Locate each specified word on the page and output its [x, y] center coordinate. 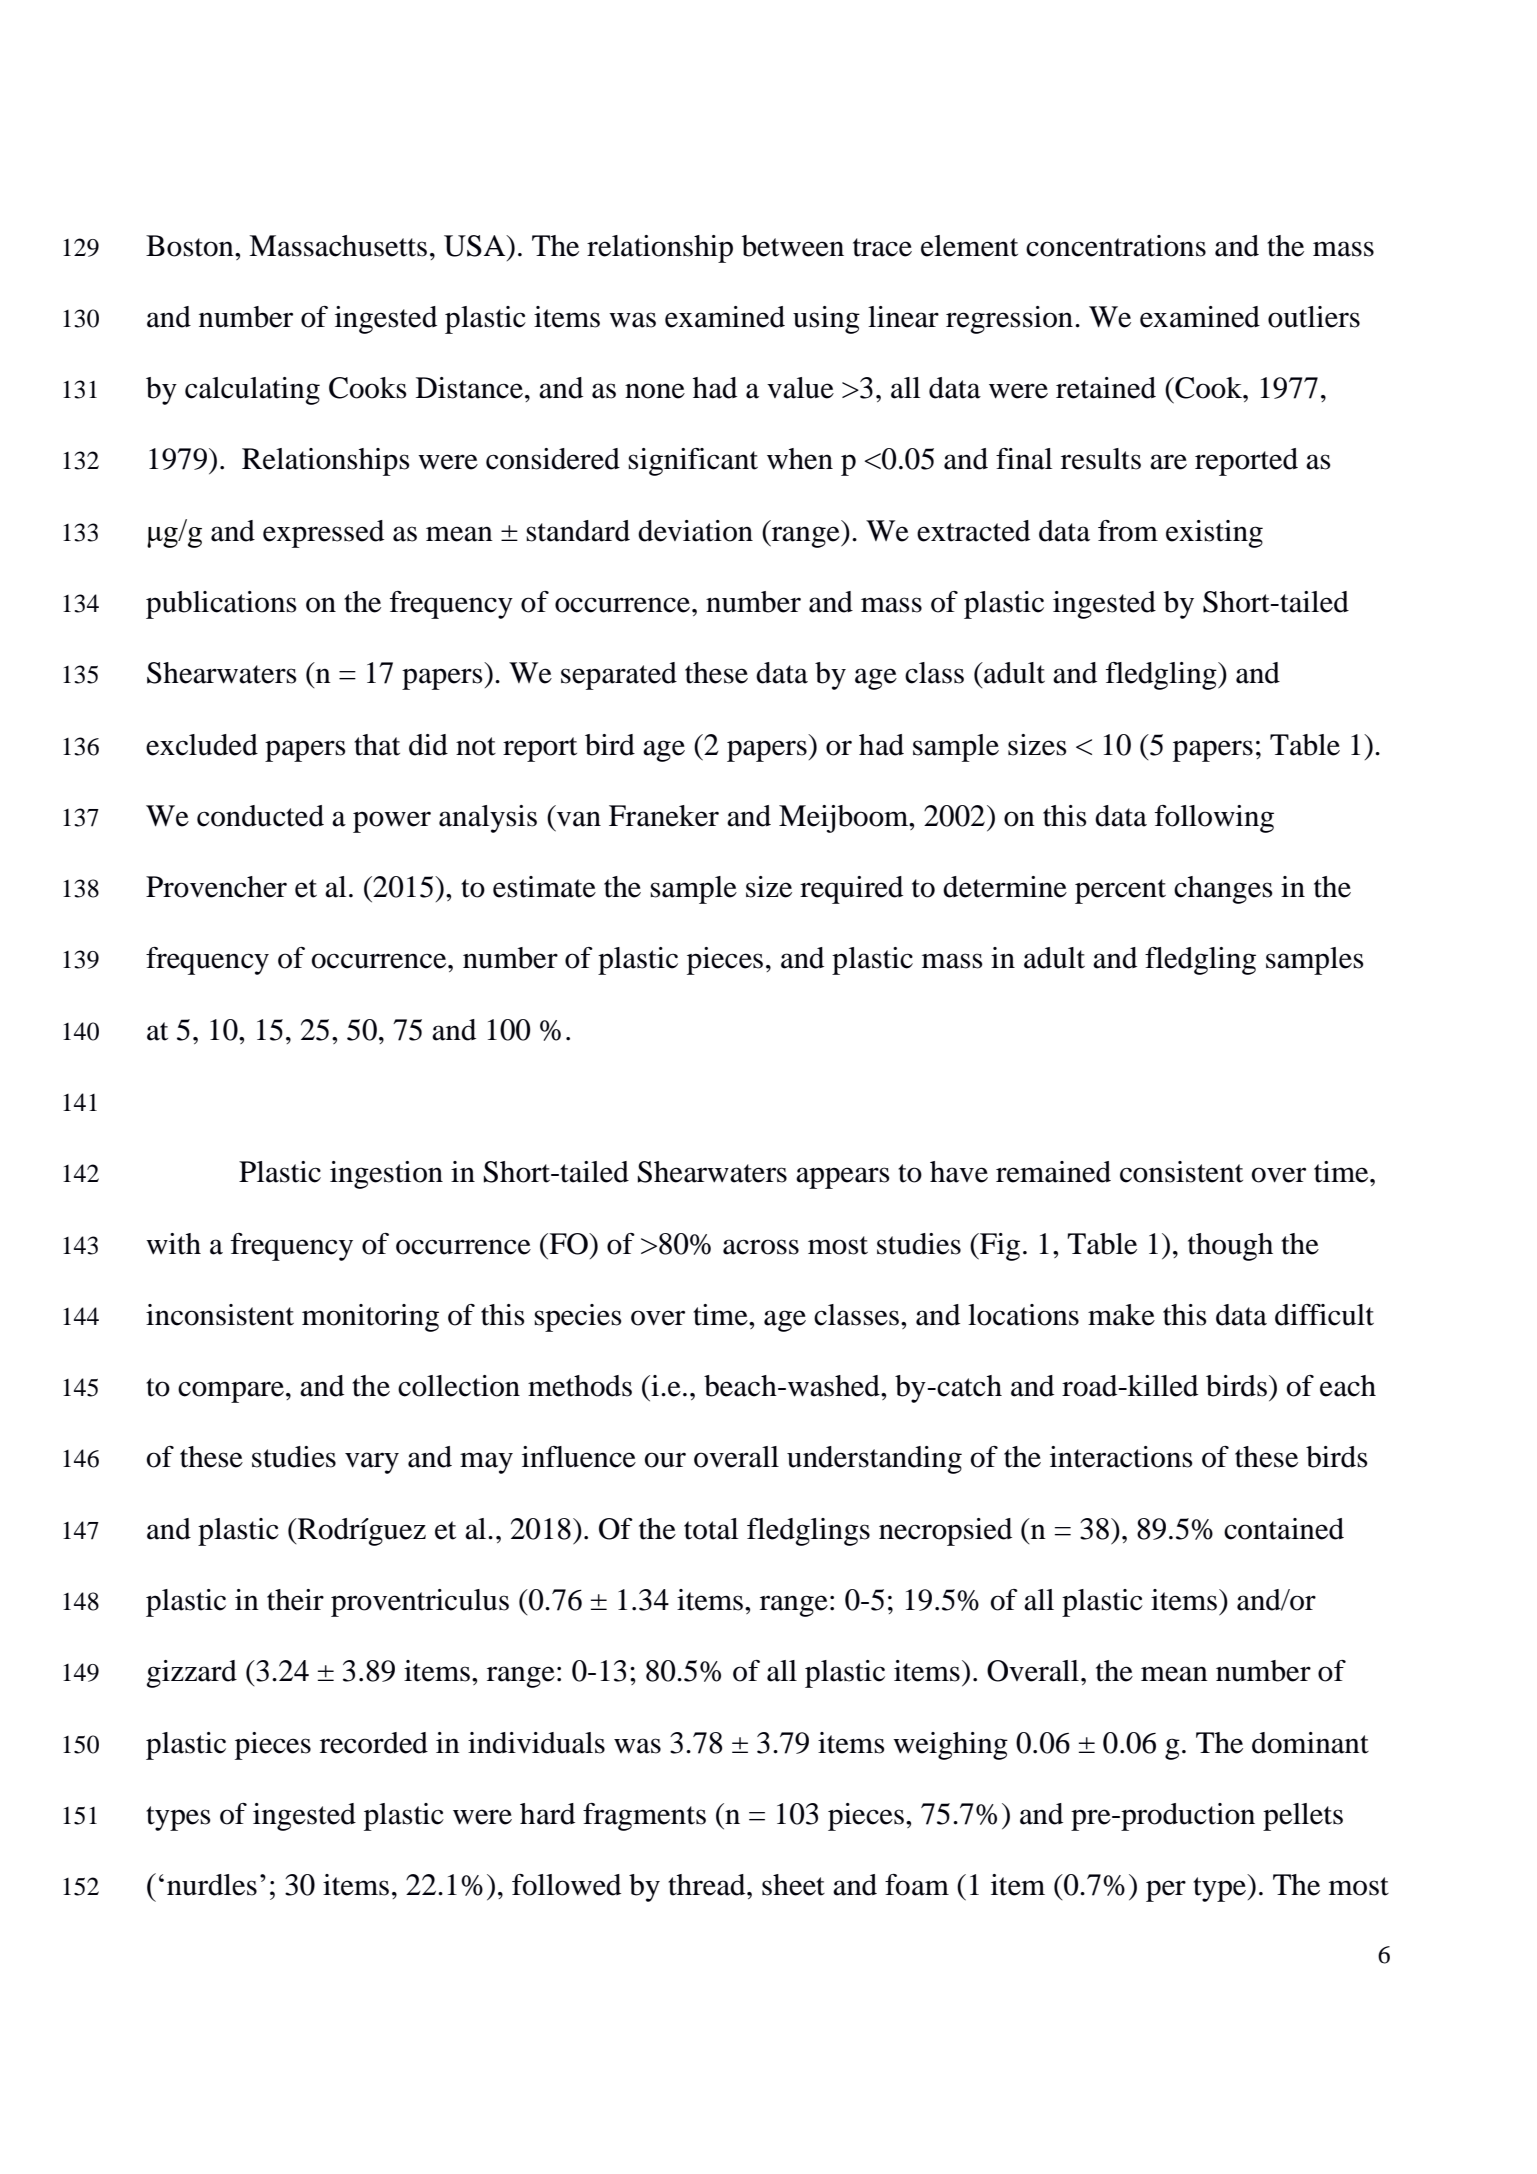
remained [1053, 1172]
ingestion [386, 1175]
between [793, 246]
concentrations [1116, 246]
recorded [374, 1743]
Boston [191, 246]
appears [843, 1178]
